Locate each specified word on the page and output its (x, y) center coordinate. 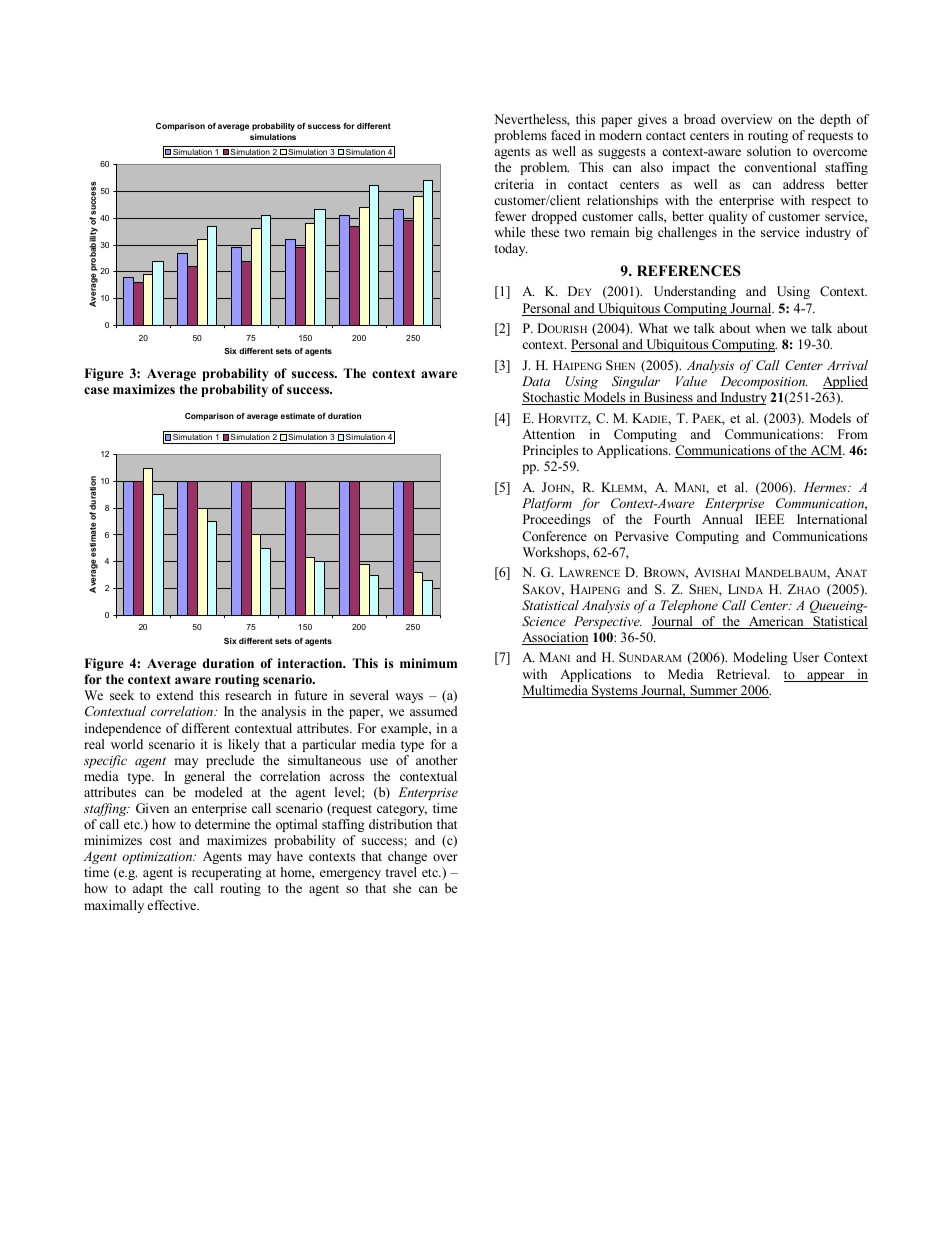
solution (769, 151)
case (96, 390)
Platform (547, 504)
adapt (148, 889)
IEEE (769, 519)
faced (566, 135)
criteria (514, 184)
